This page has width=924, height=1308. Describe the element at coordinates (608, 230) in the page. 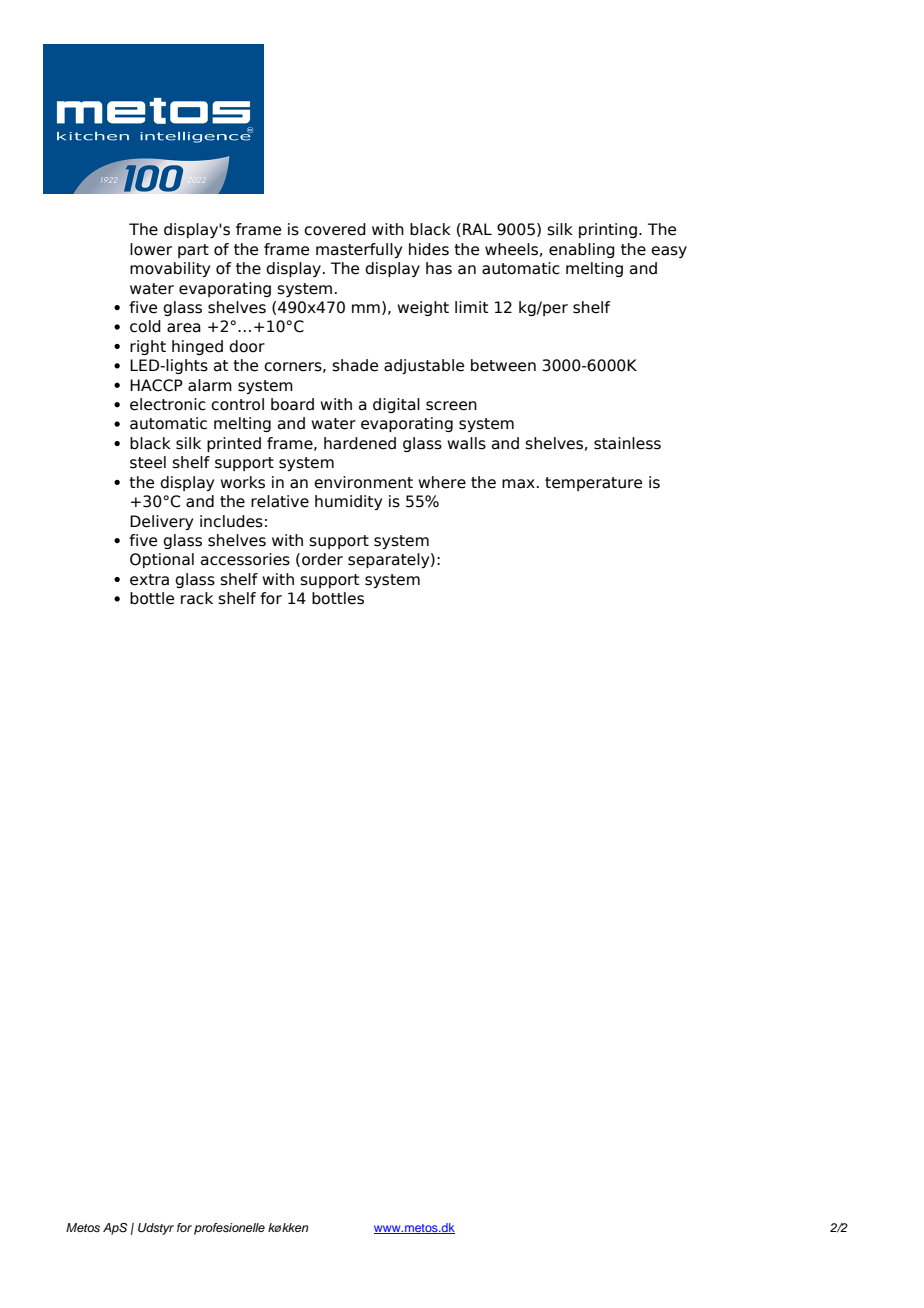

I see `printing` at that location.
